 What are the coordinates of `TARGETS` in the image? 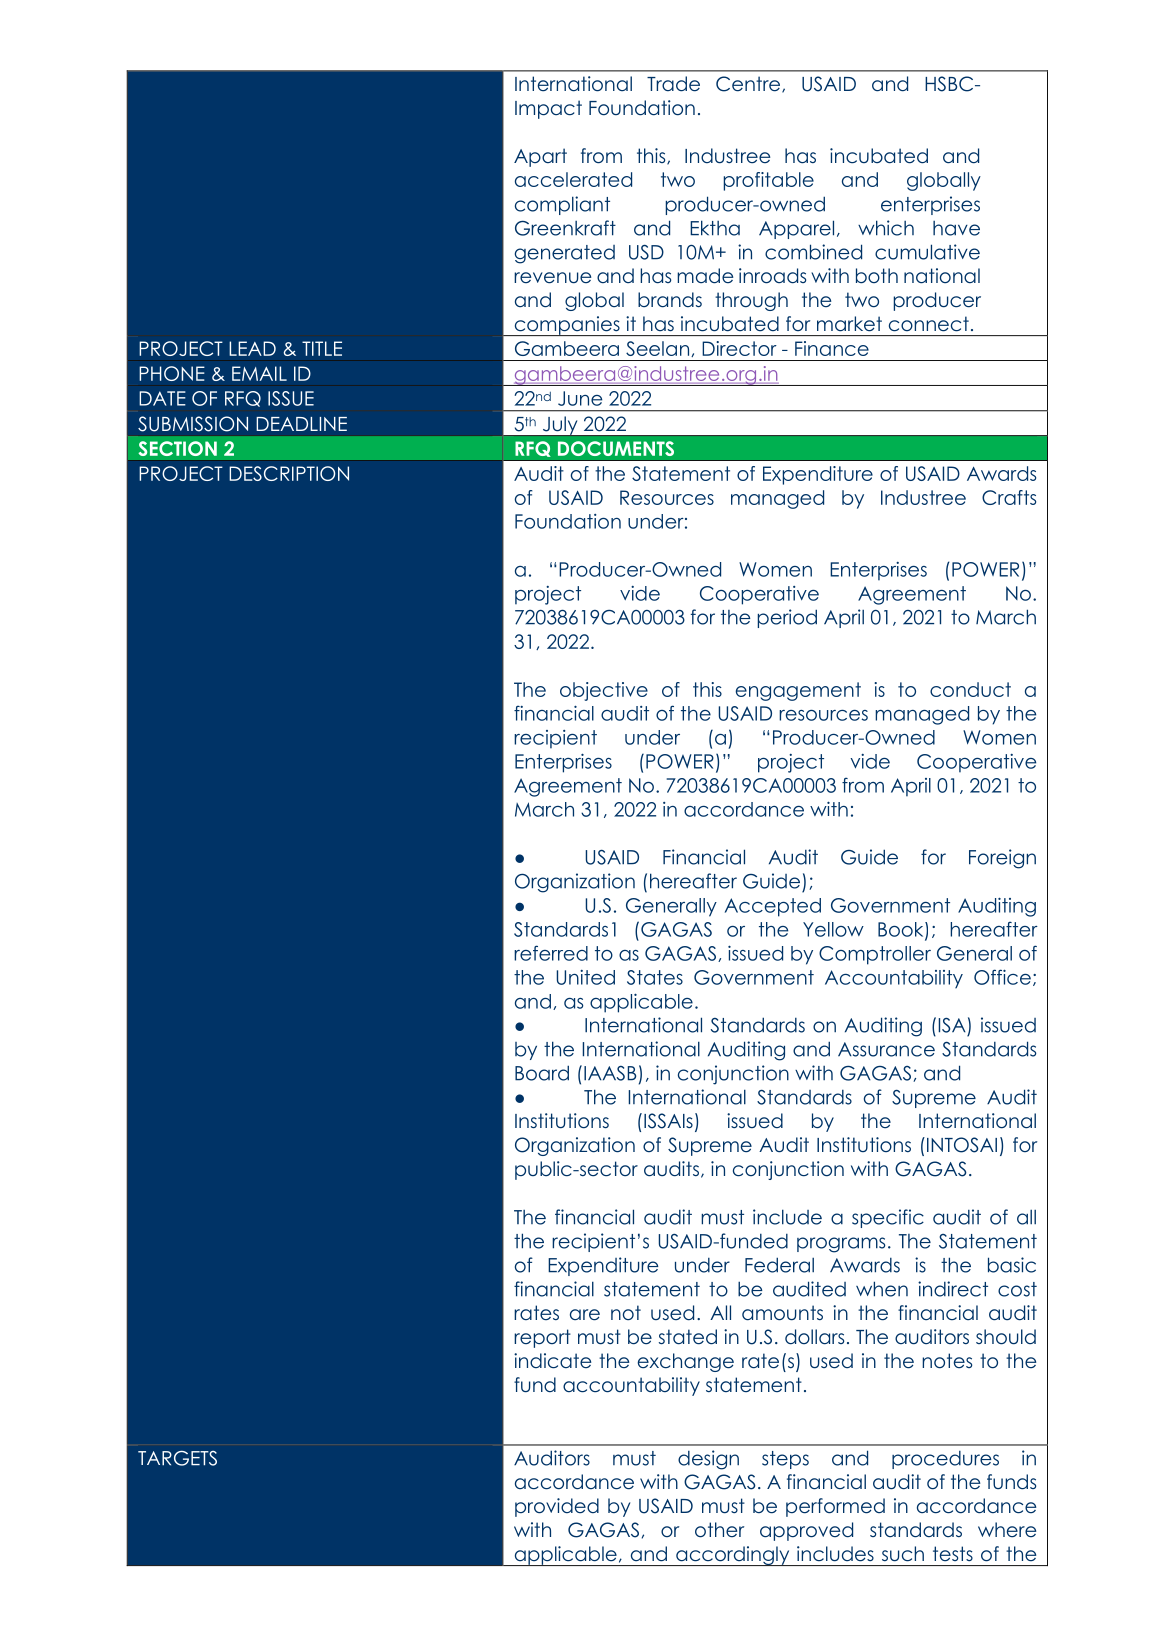 It's located at (177, 1458).
